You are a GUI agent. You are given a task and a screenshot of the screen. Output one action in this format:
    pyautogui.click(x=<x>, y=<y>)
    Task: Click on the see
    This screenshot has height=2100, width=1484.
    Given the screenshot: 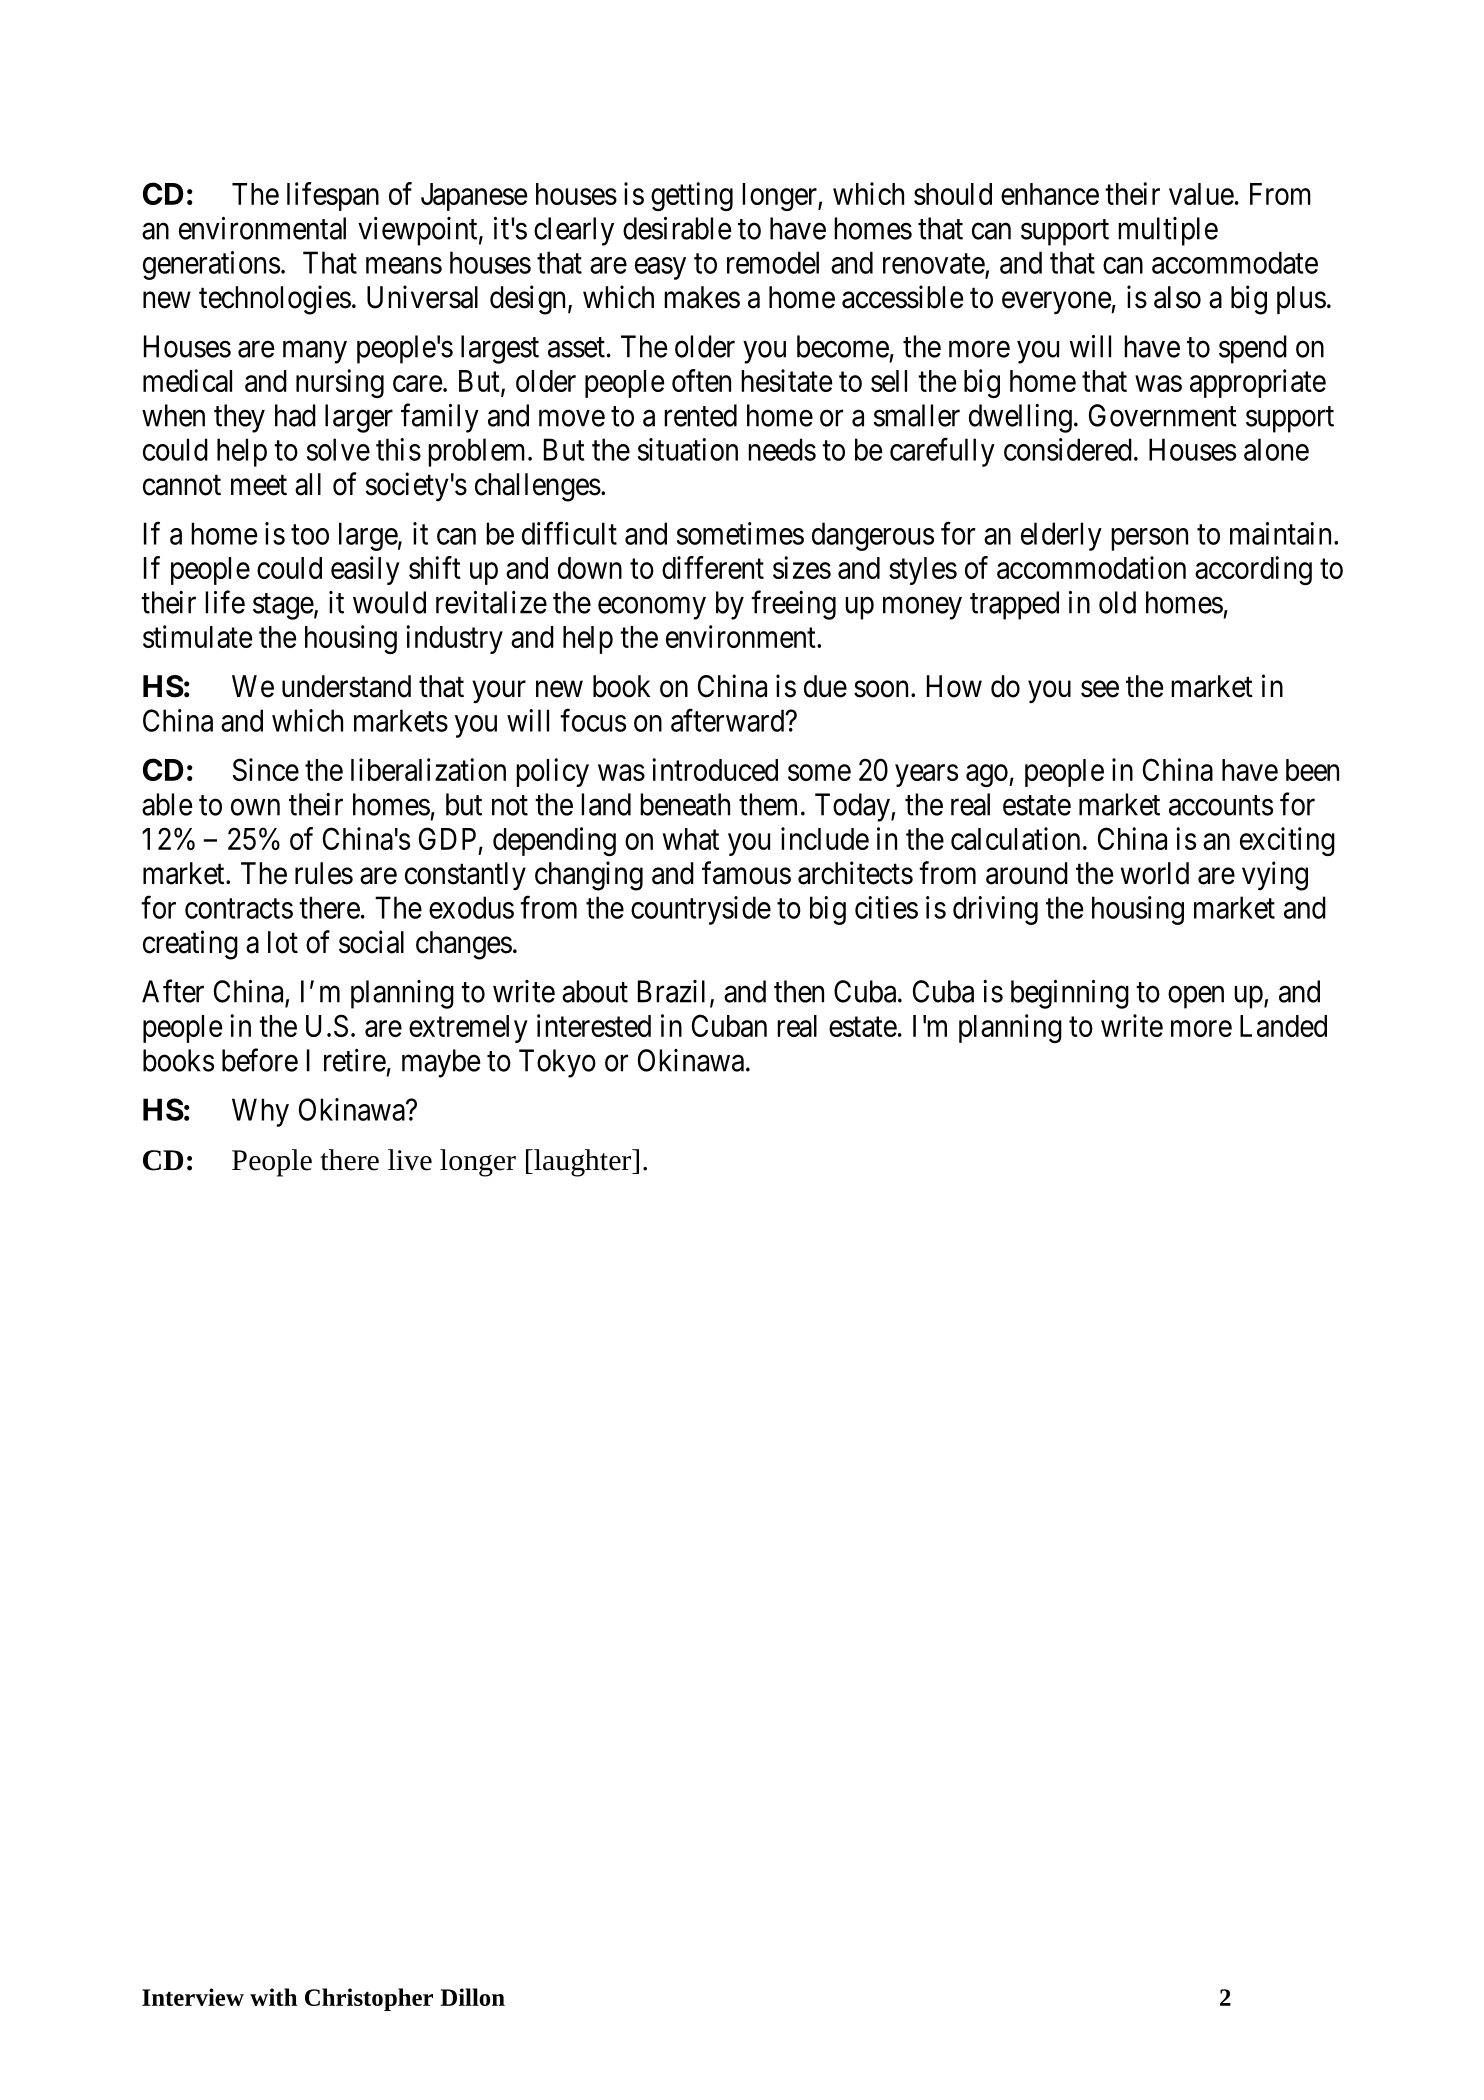 What is the action you would take?
    pyautogui.click(x=1100, y=689)
